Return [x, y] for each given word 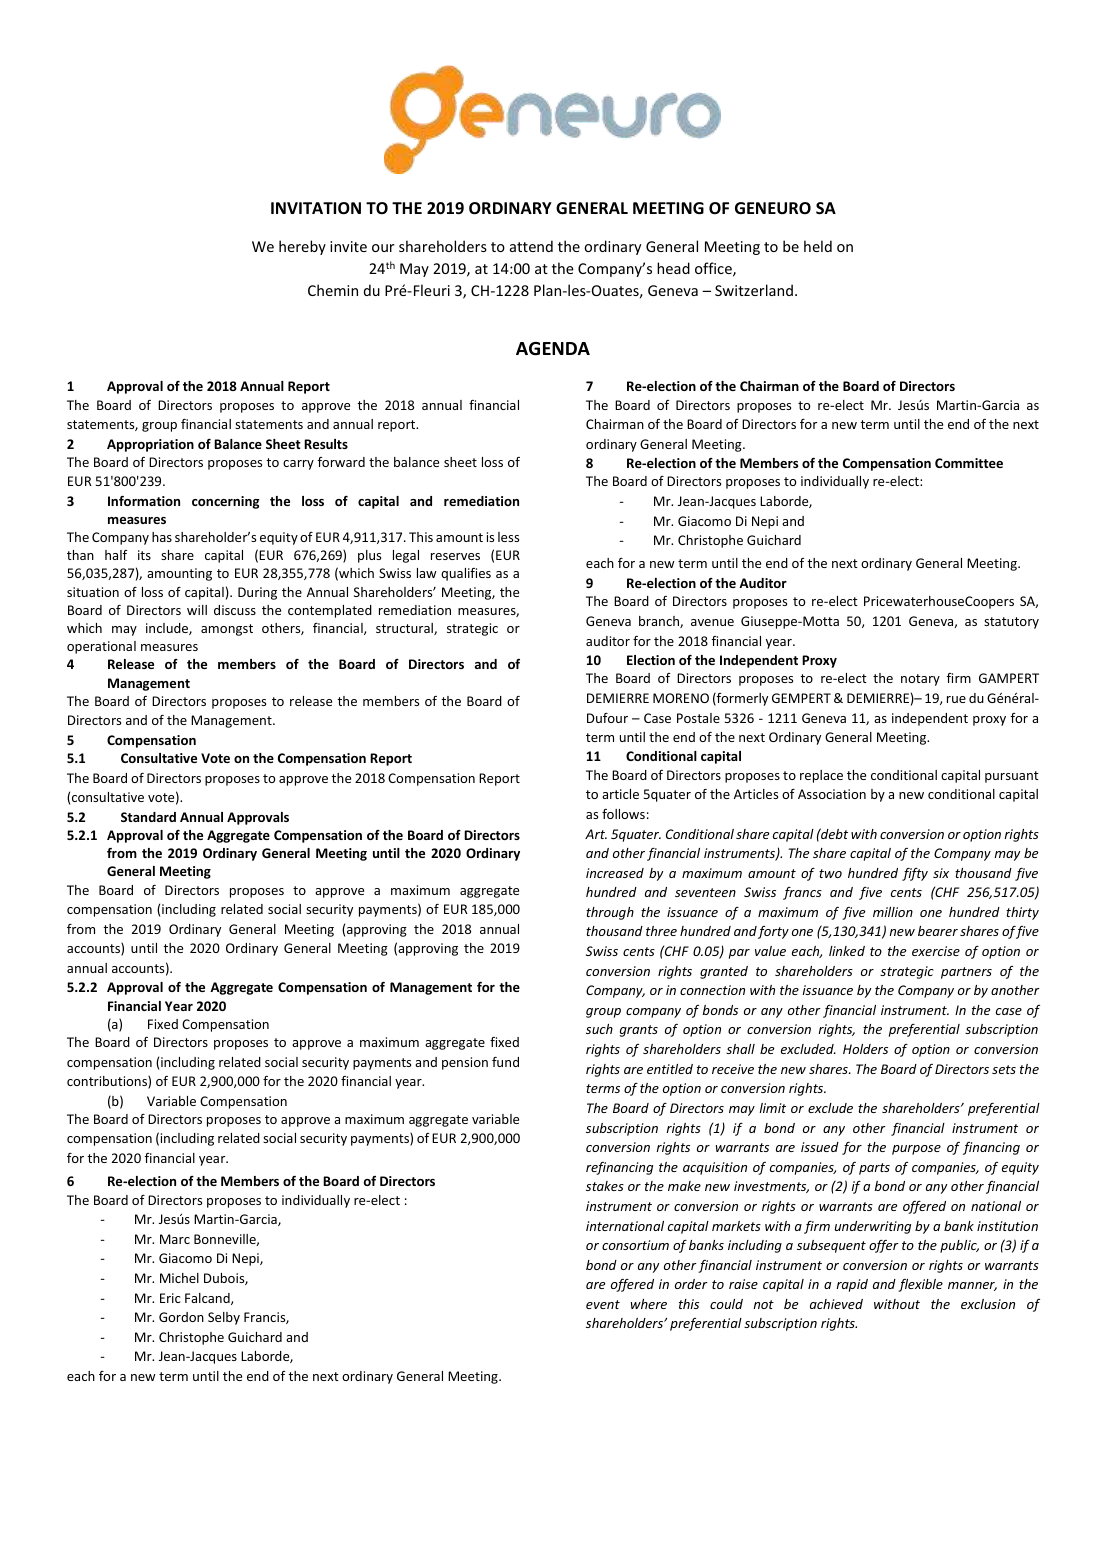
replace [821, 776]
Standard [148, 817]
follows [623, 814]
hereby [302, 247]
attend [531, 246]
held [818, 246]
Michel [179, 1278]
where [649, 1304]
